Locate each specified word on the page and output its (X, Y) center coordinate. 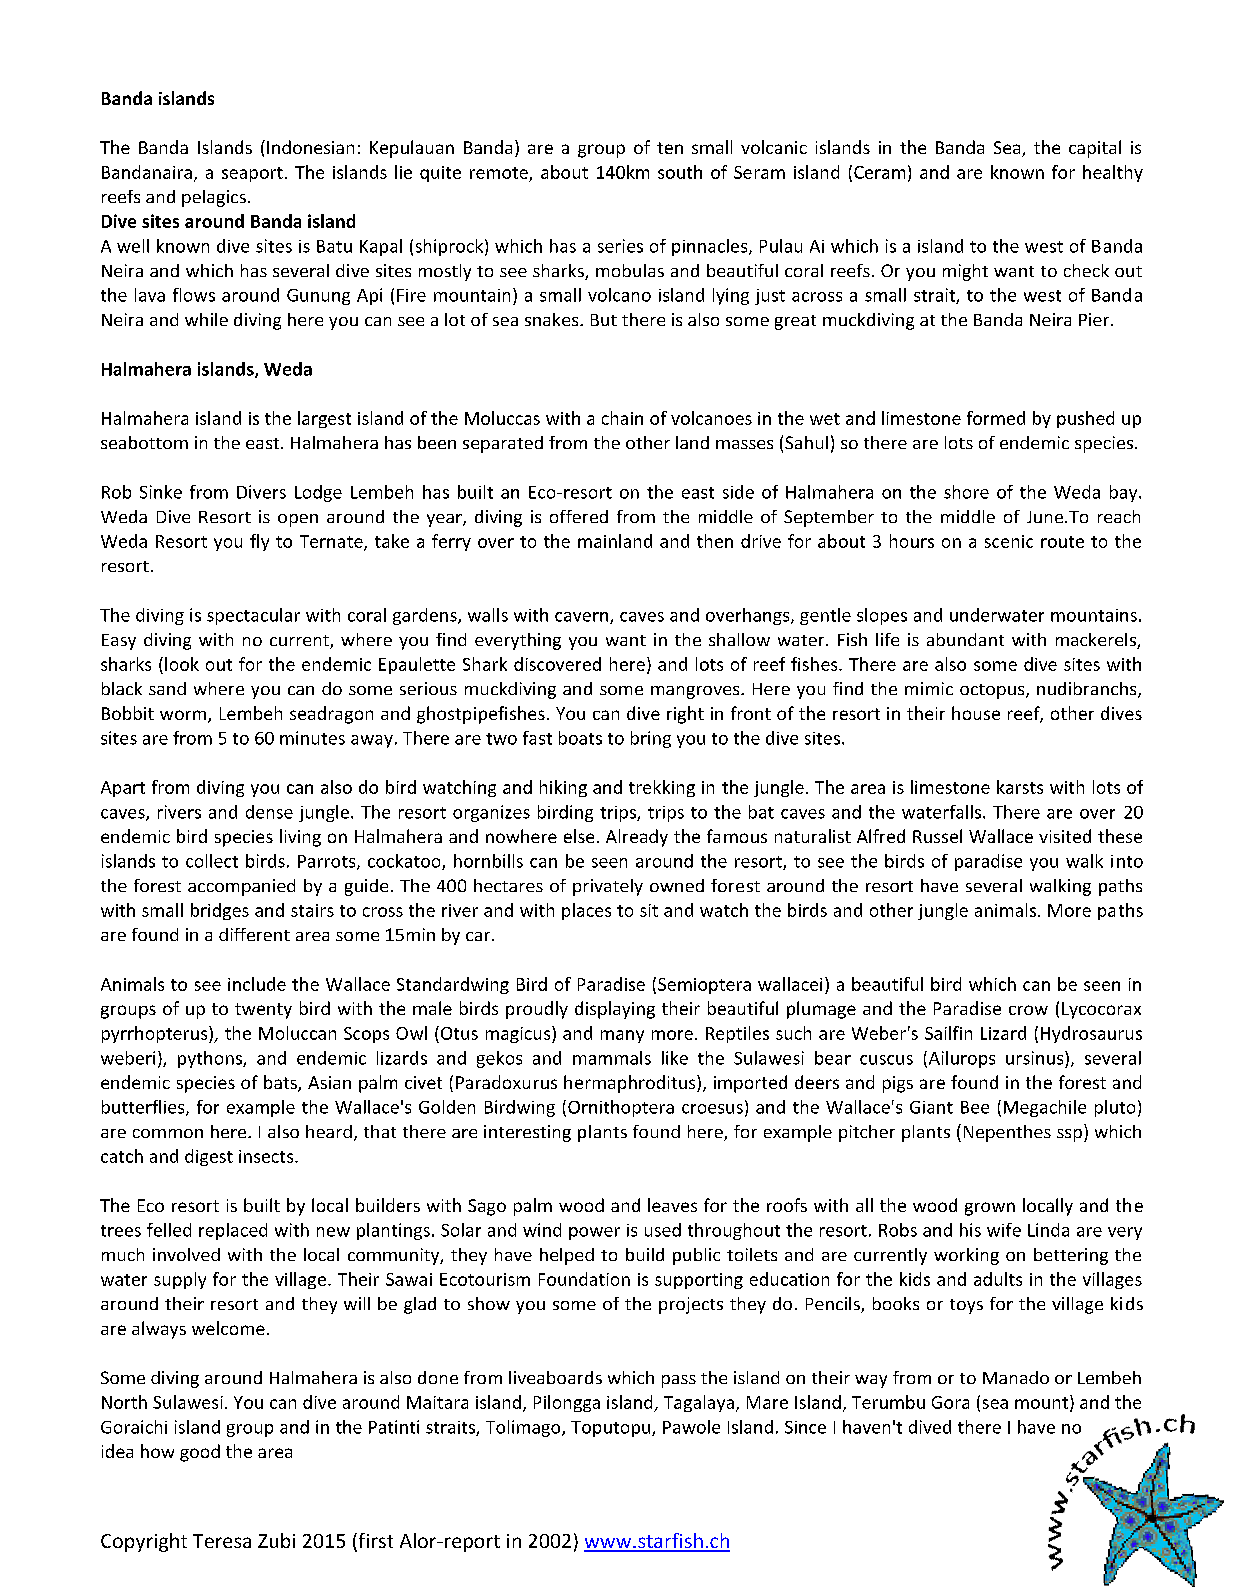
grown (990, 1209)
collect (212, 861)
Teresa (222, 1541)
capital (1095, 149)
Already (637, 838)
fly (259, 542)
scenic (1009, 541)
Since (805, 1427)
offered (579, 516)
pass (679, 1381)
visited (1065, 836)
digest (209, 1157)
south (680, 172)
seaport (252, 174)
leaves (672, 1205)
